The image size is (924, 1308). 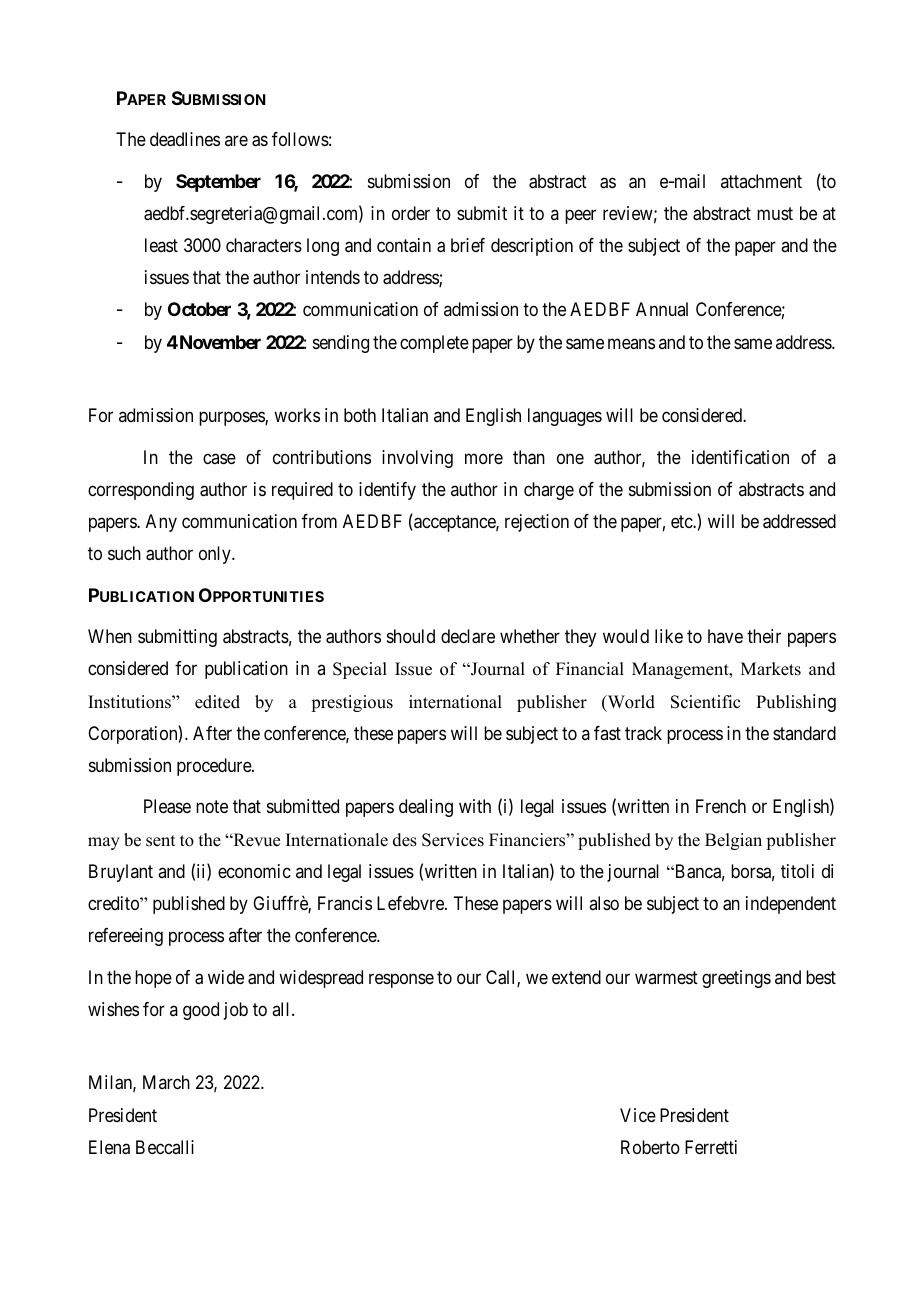 What do you see at coordinates (218, 183) in the page?
I see `September` at bounding box center [218, 183].
